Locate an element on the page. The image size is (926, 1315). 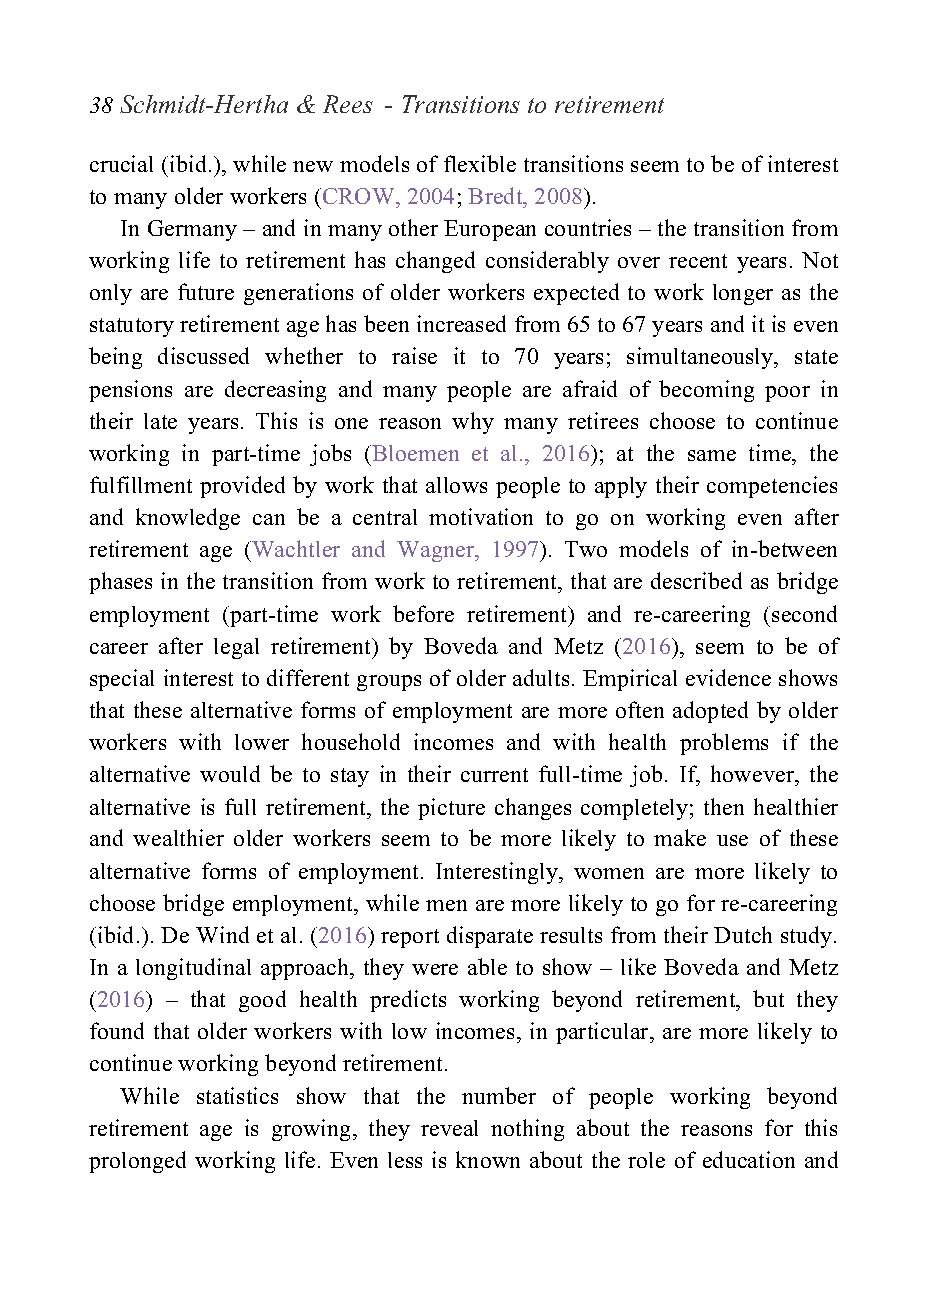
Dutch is located at coordinates (743, 934).
